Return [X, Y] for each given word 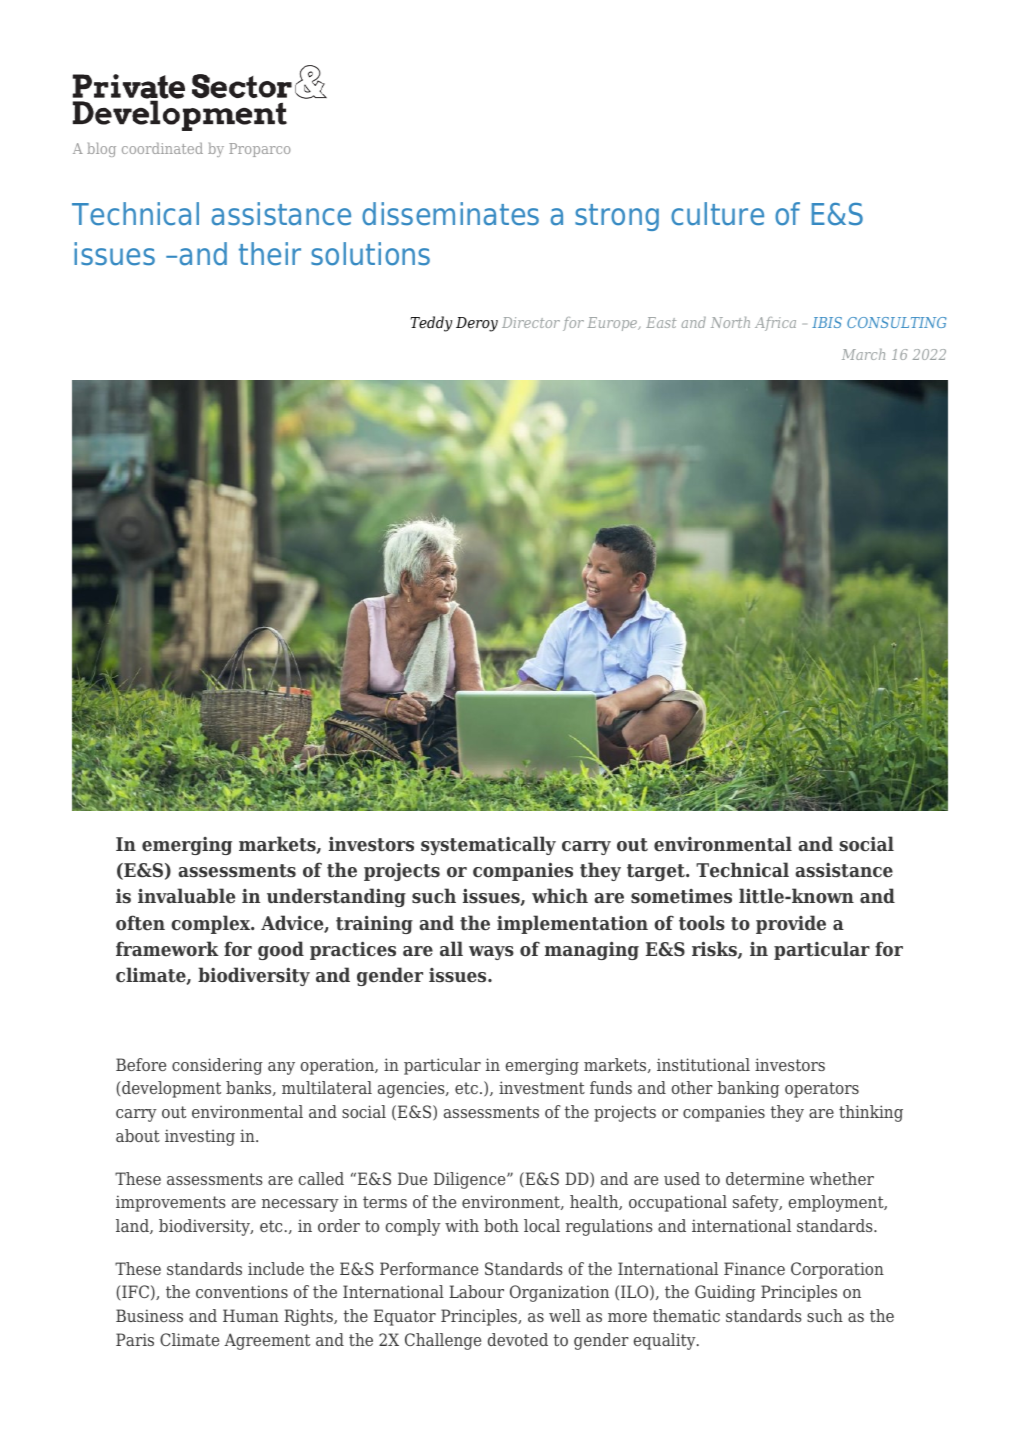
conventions [242, 1291]
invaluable [186, 896]
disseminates [450, 214]
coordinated [162, 148]
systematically [488, 845]
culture [717, 214]
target [657, 872]
